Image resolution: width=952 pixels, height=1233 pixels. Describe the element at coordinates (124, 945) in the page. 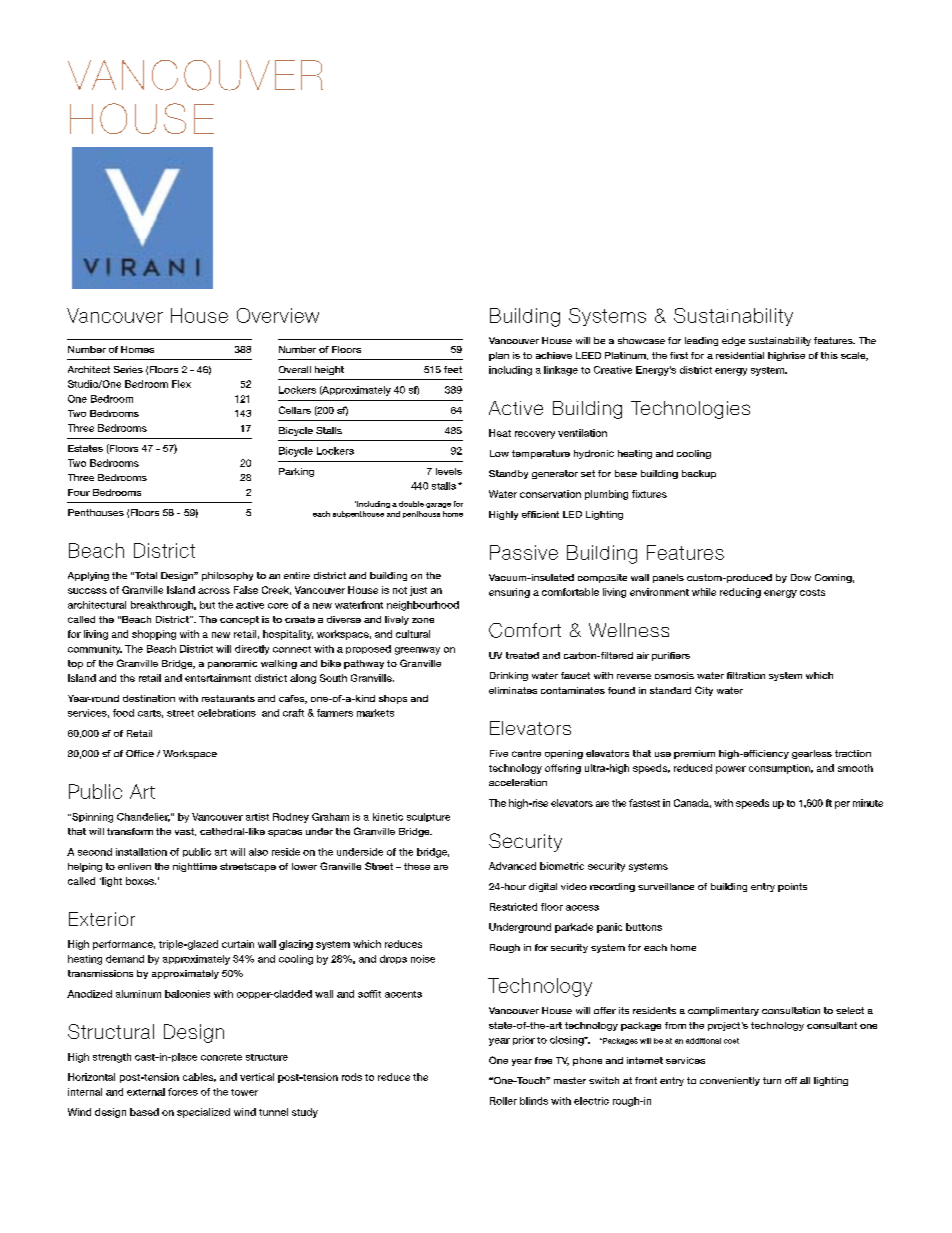

I see `performance` at that location.
